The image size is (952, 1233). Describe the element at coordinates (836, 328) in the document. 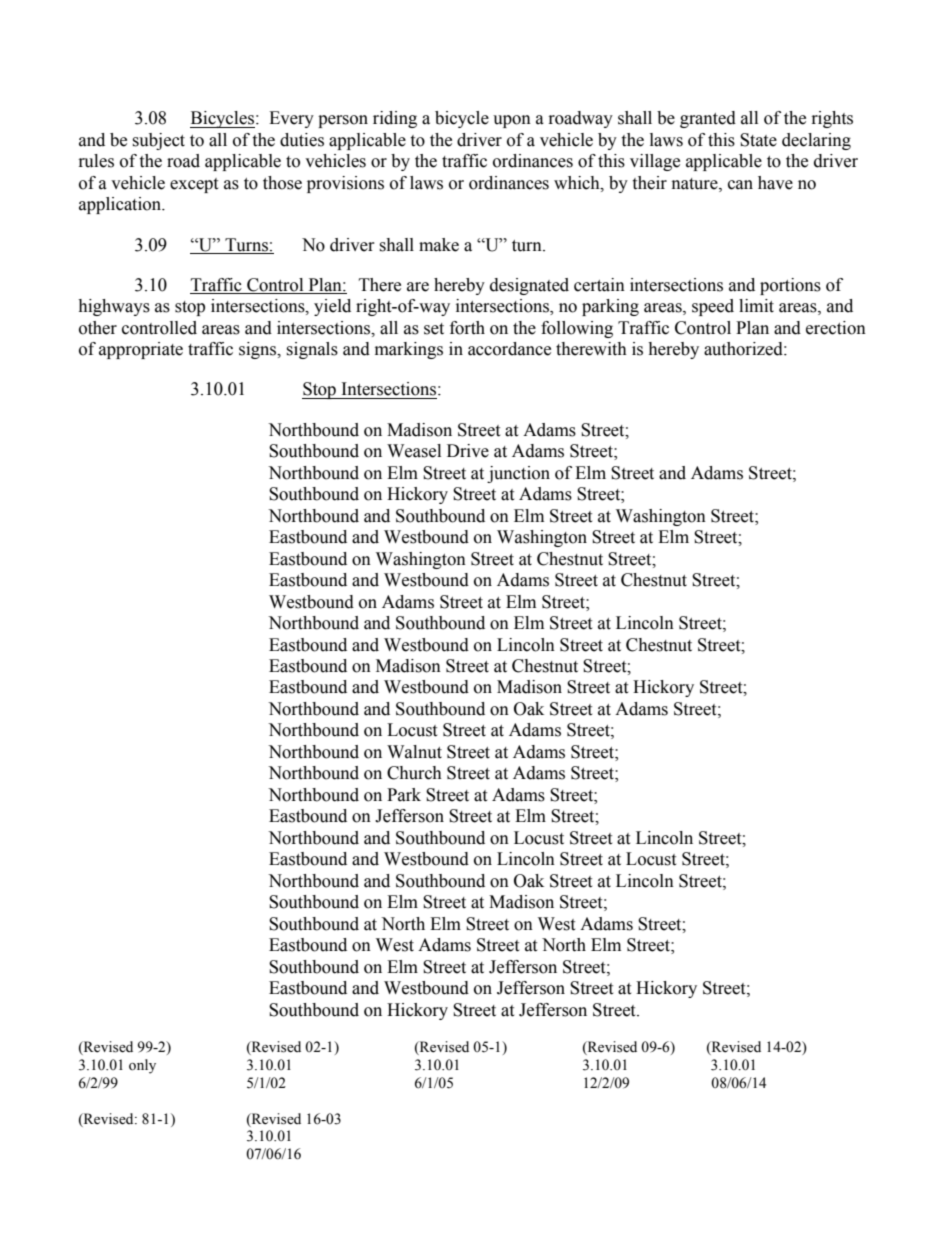

I see `erection` at that location.
